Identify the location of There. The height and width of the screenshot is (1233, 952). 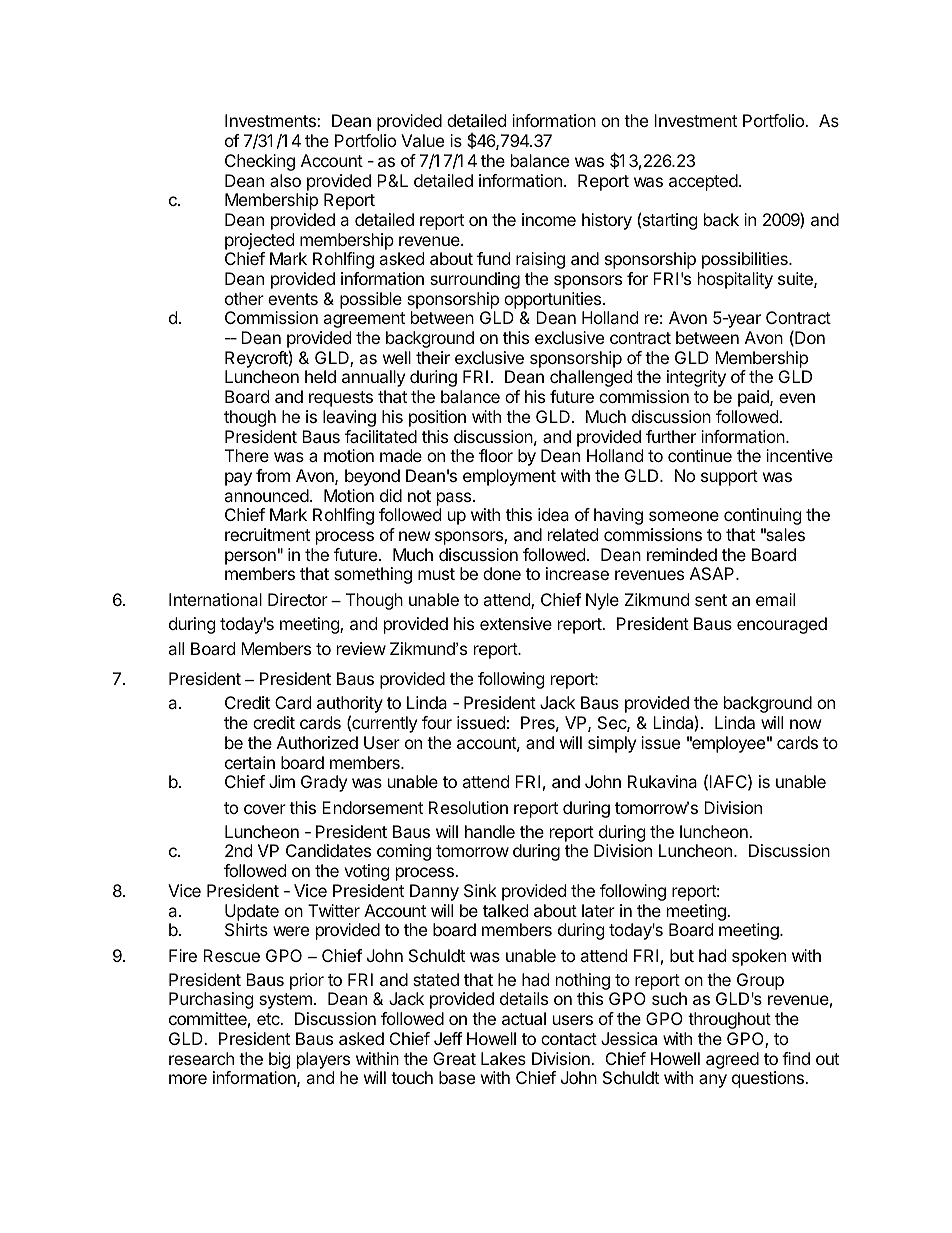
(247, 455).
